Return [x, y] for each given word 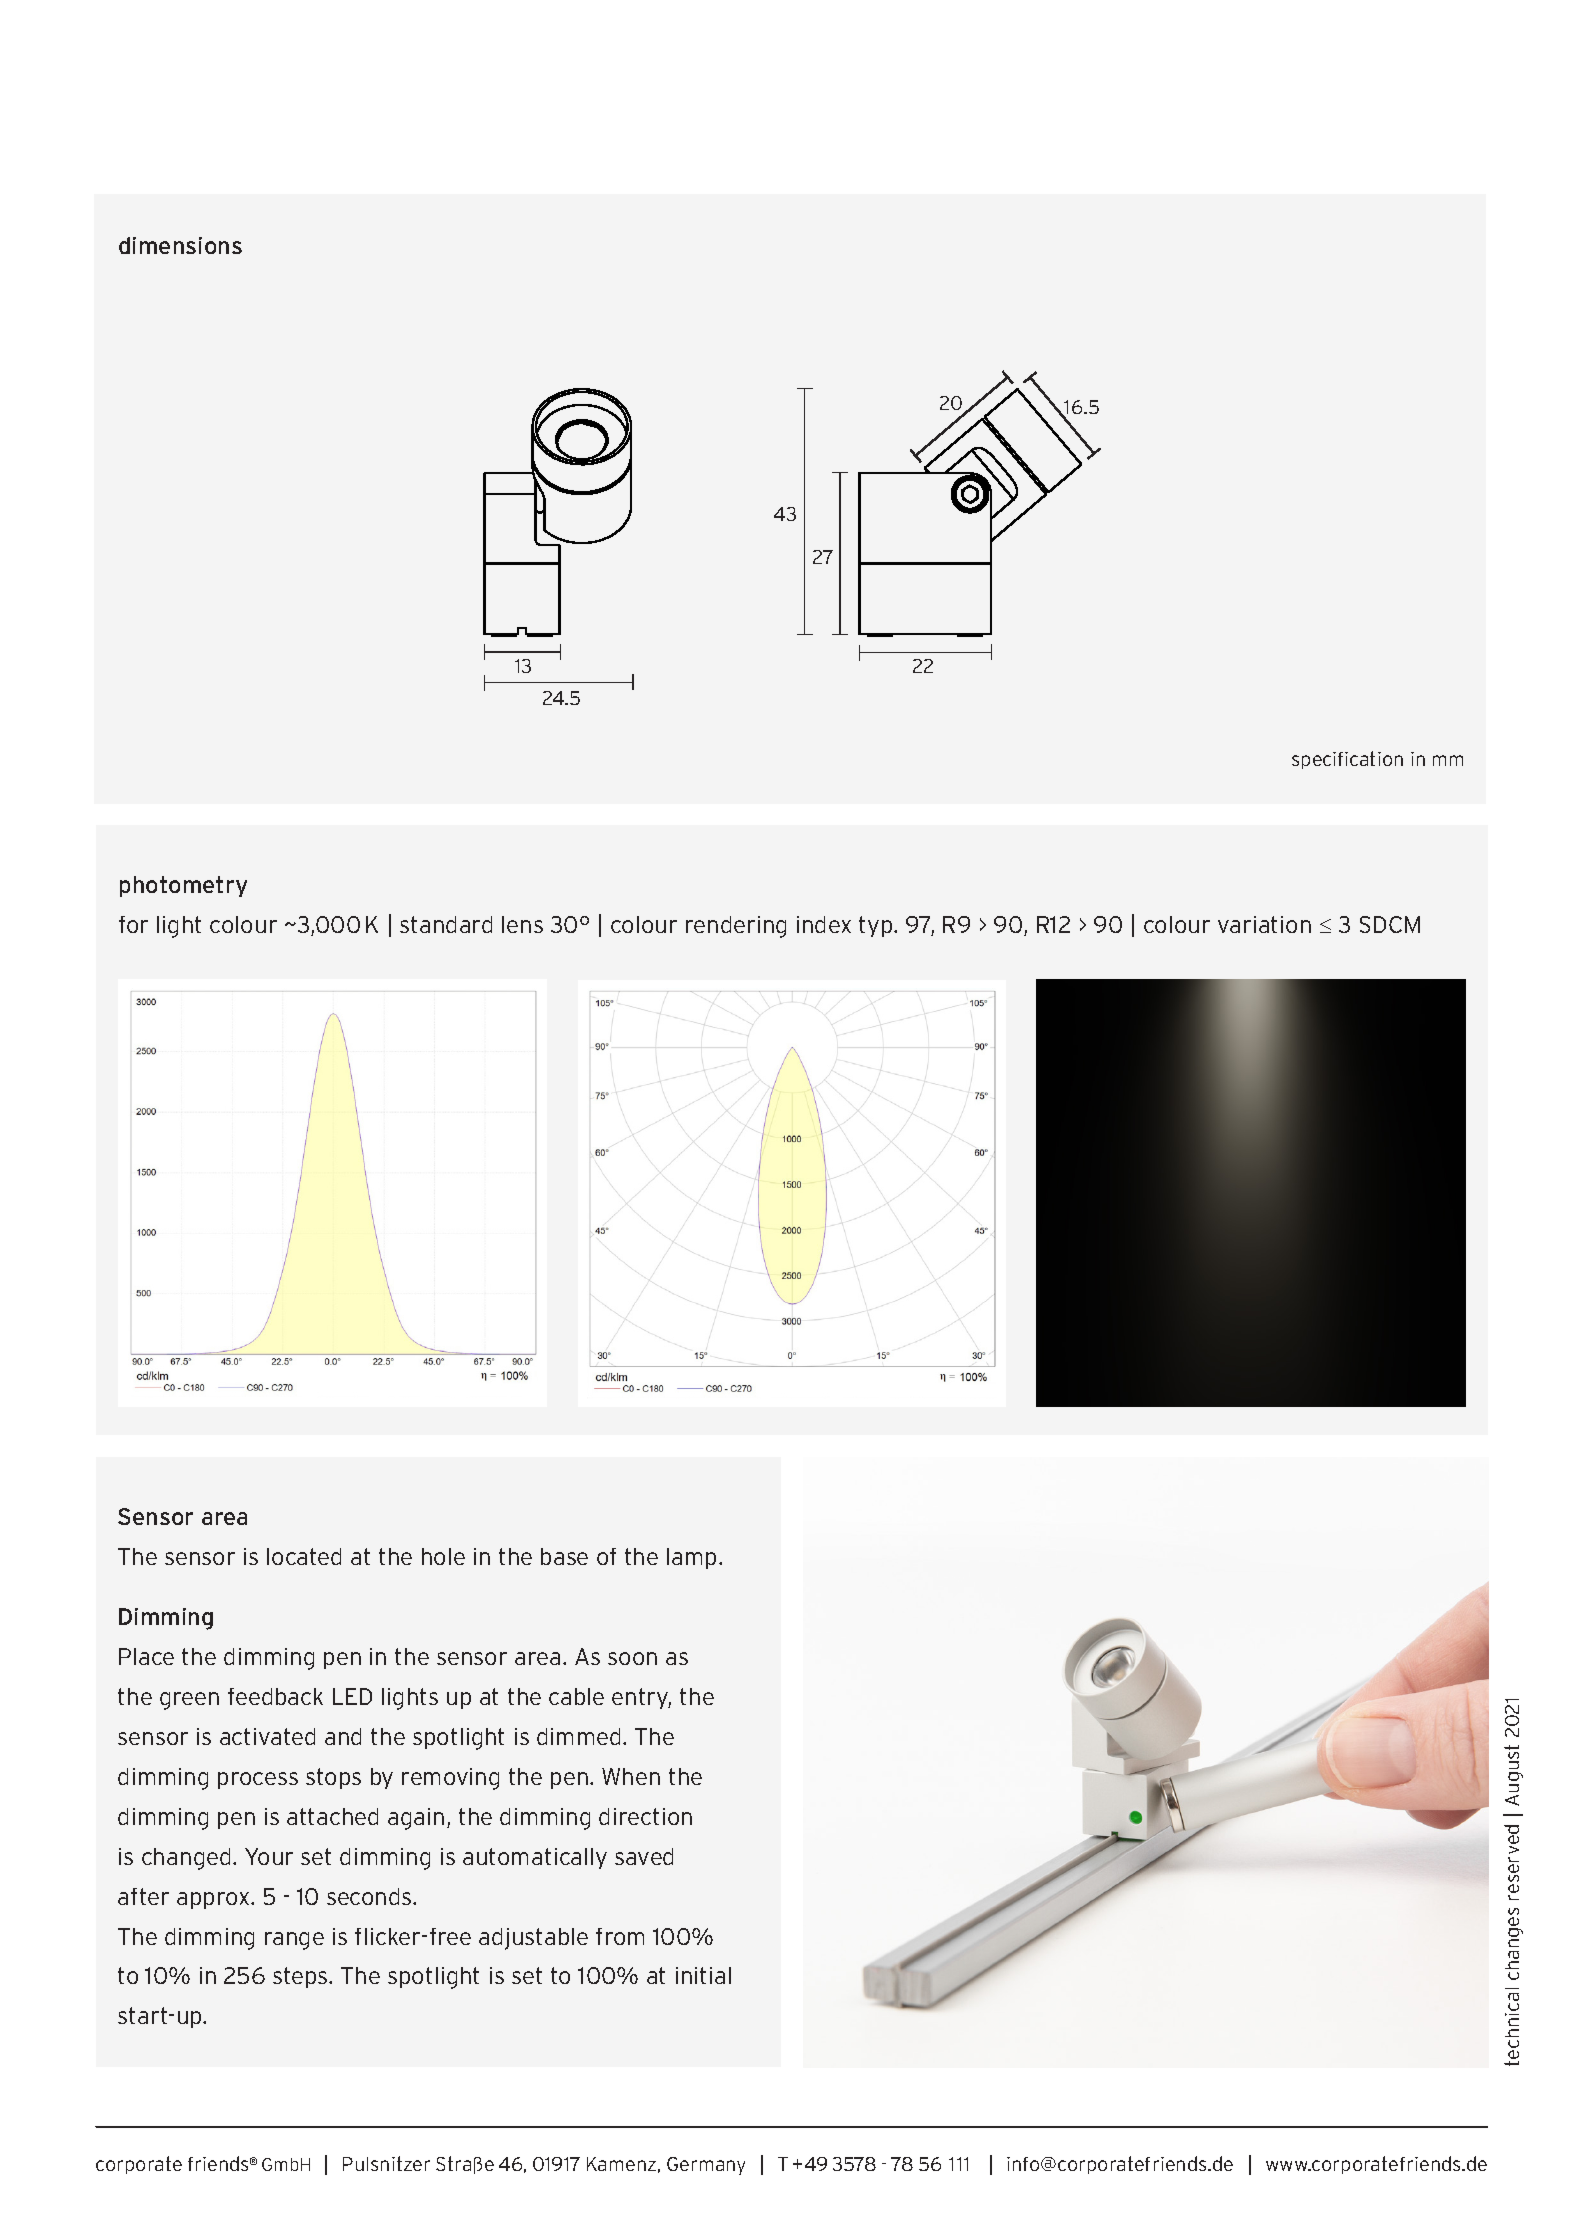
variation [1264, 924]
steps [301, 1977]
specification [1347, 760]
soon [632, 1658]
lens [522, 924]
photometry [183, 886]
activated [267, 1736]
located [304, 1556]
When [631, 1776]
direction [645, 1816]
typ [877, 926]
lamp [691, 1558]
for [133, 924]
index [824, 924]
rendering [736, 927]
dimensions [180, 245]
